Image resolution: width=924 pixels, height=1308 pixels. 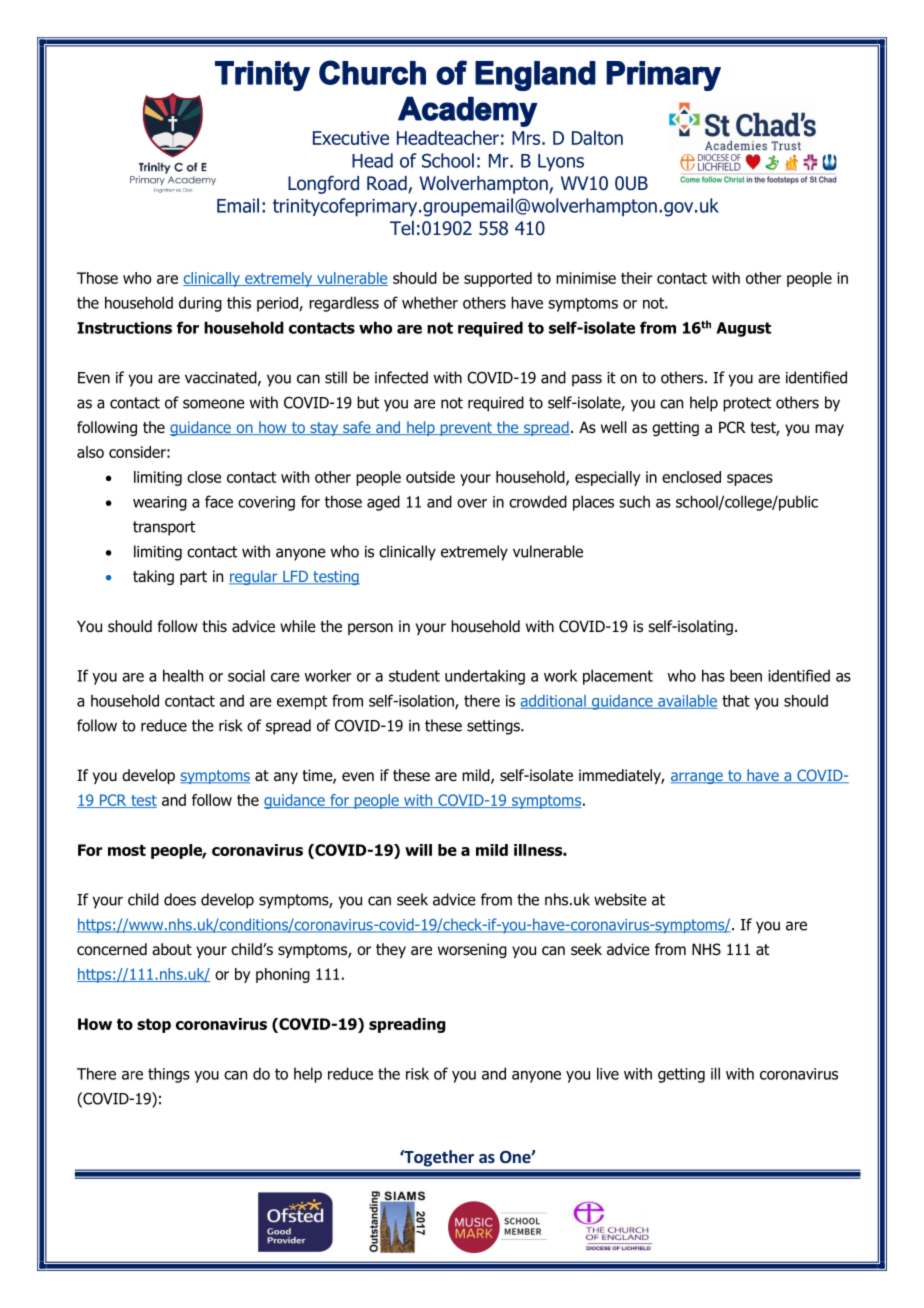 What do you see at coordinates (747, 404) in the screenshot?
I see `protect` at bounding box center [747, 404].
